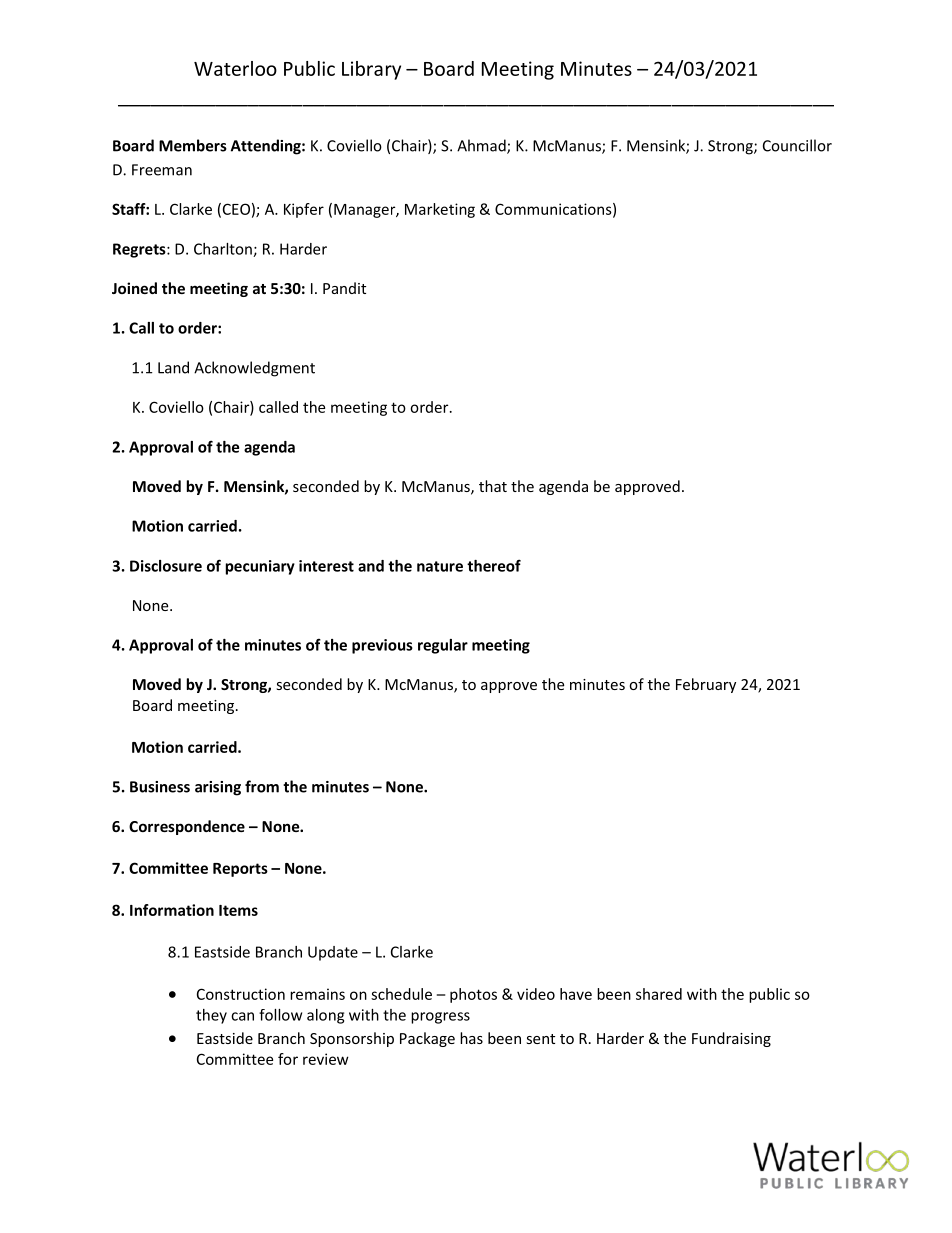 This screenshot has width=952, height=1233. Describe the element at coordinates (706, 685) in the screenshot. I see `February` at that location.
